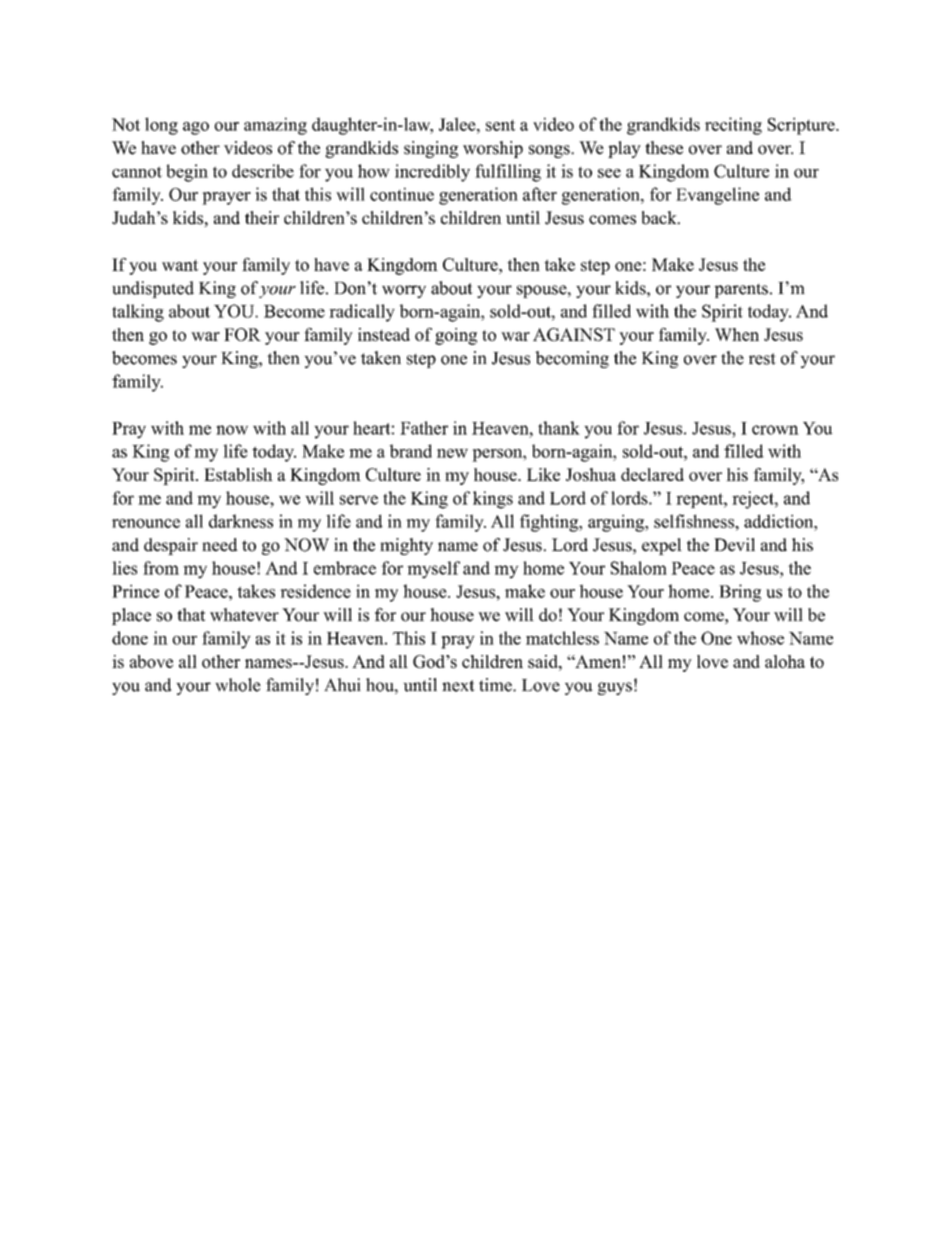  What do you see at coordinates (220, 545) in the screenshot?
I see `need` at bounding box center [220, 545].
